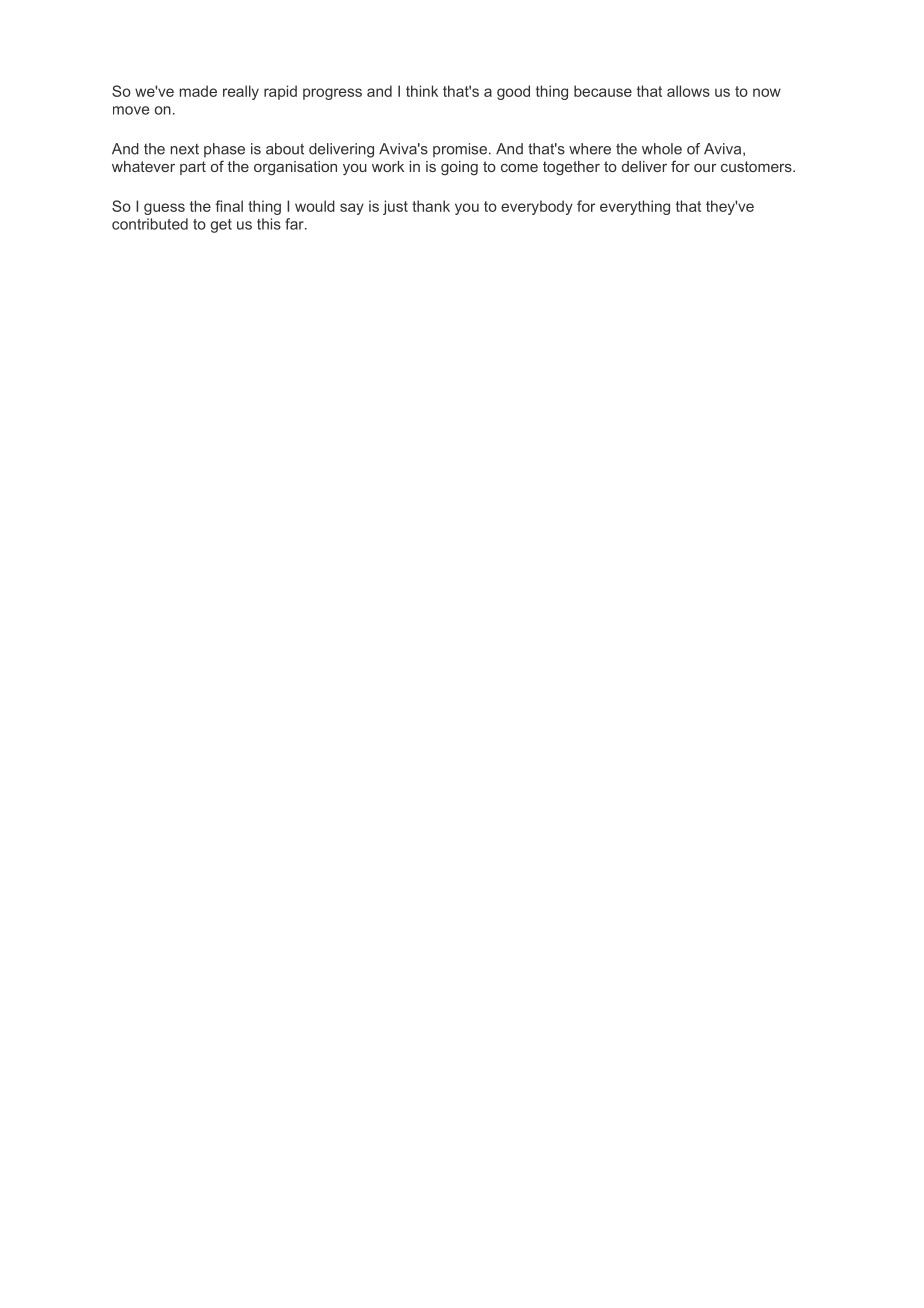  I want to click on part, so click(193, 168).
